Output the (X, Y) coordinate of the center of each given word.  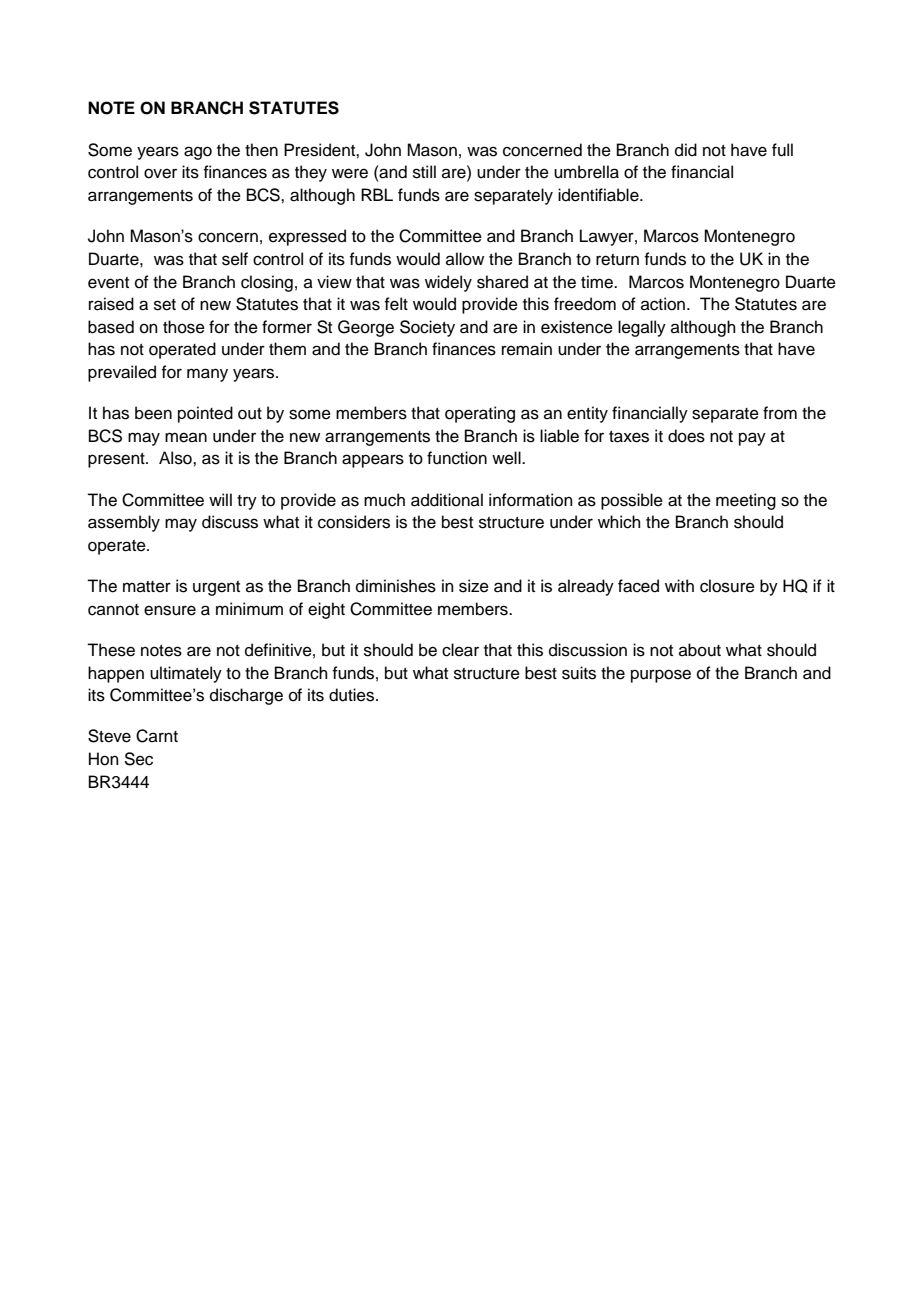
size (474, 586)
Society (427, 328)
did (686, 150)
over (160, 173)
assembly (124, 523)
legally (642, 328)
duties (353, 695)
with (679, 585)
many (207, 375)
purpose (661, 676)
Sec (138, 759)
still (424, 172)
